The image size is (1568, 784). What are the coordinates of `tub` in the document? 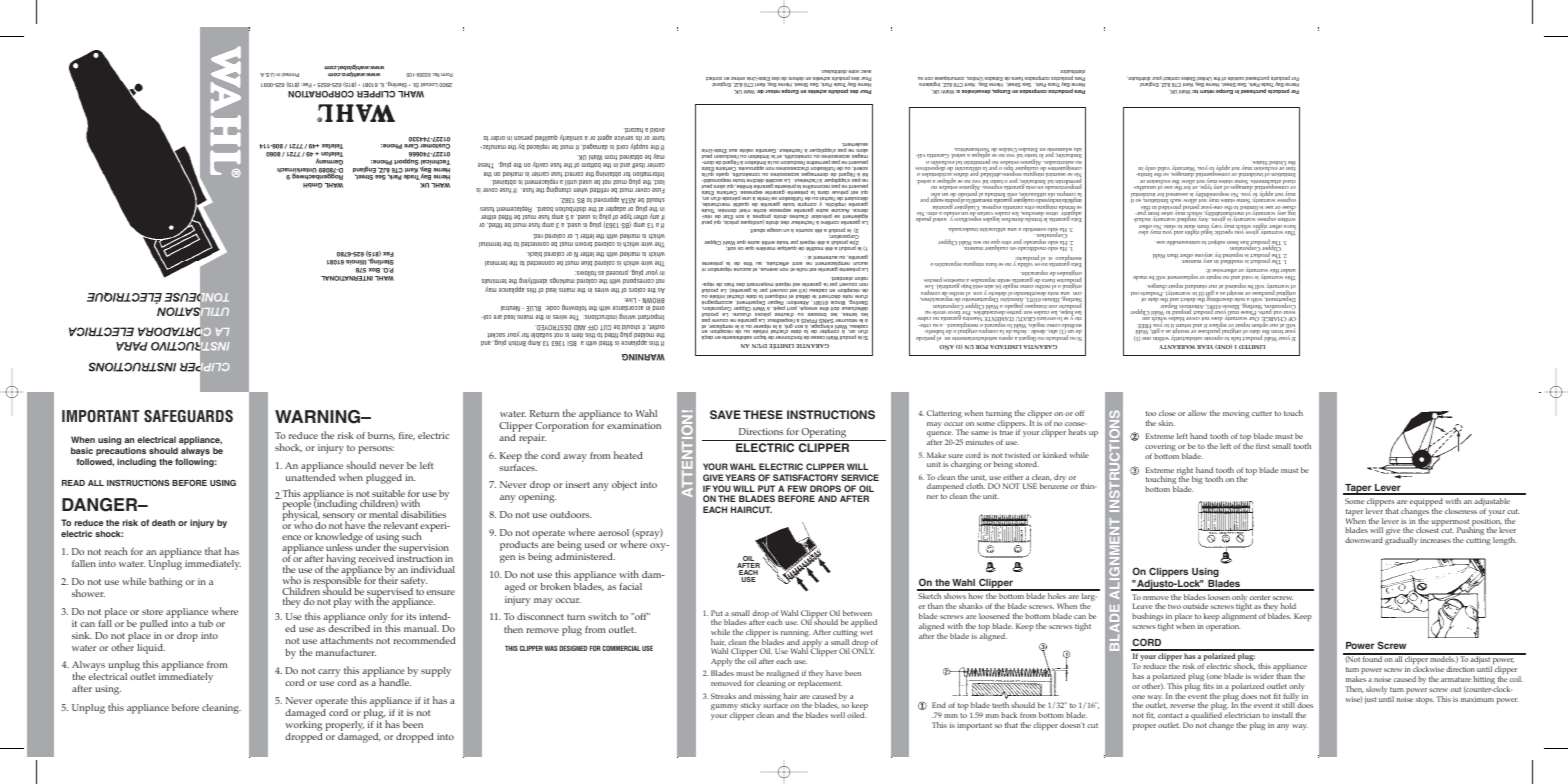 It's located at (206, 623).
